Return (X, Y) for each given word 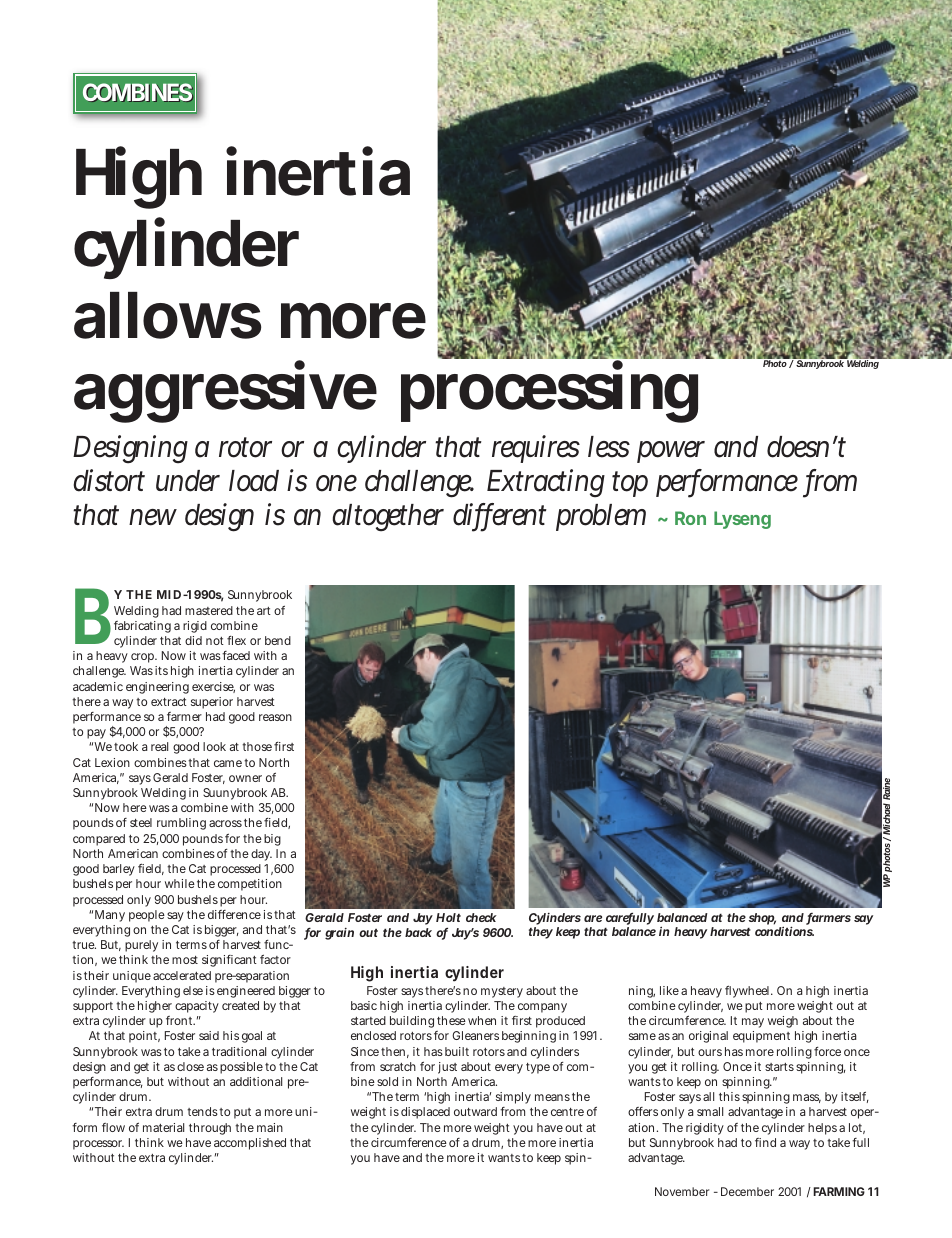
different (500, 516)
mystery (502, 992)
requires (536, 449)
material (163, 1127)
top (630, 484)
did (193, 640)
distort (109, 480)
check (481, 917)
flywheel (749, 991)
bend (278, 640)
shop (762, 919)
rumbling (181, 824)
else (193, 990)
